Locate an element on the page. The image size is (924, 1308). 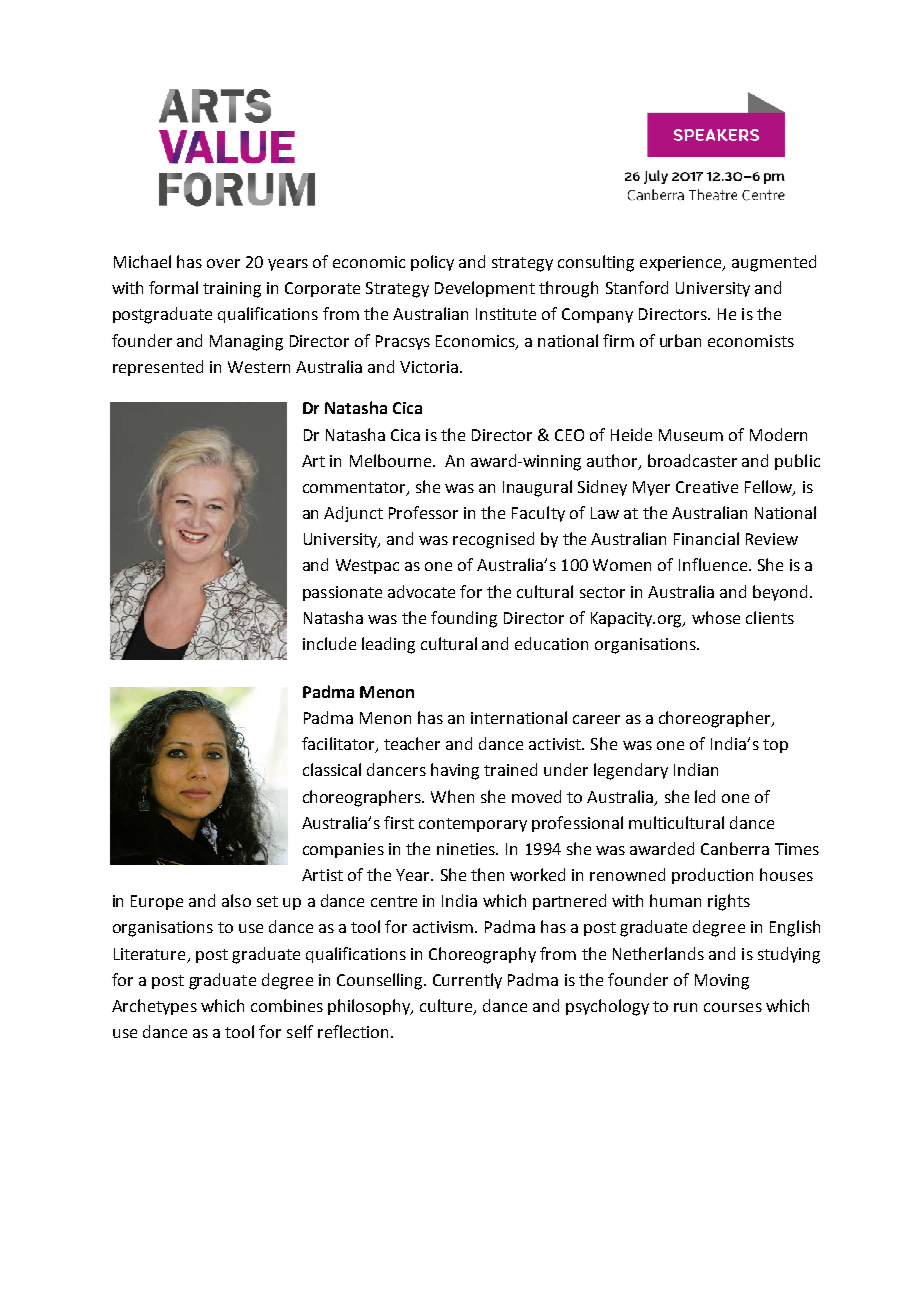
combines is located at coordinates (287, 1005).
